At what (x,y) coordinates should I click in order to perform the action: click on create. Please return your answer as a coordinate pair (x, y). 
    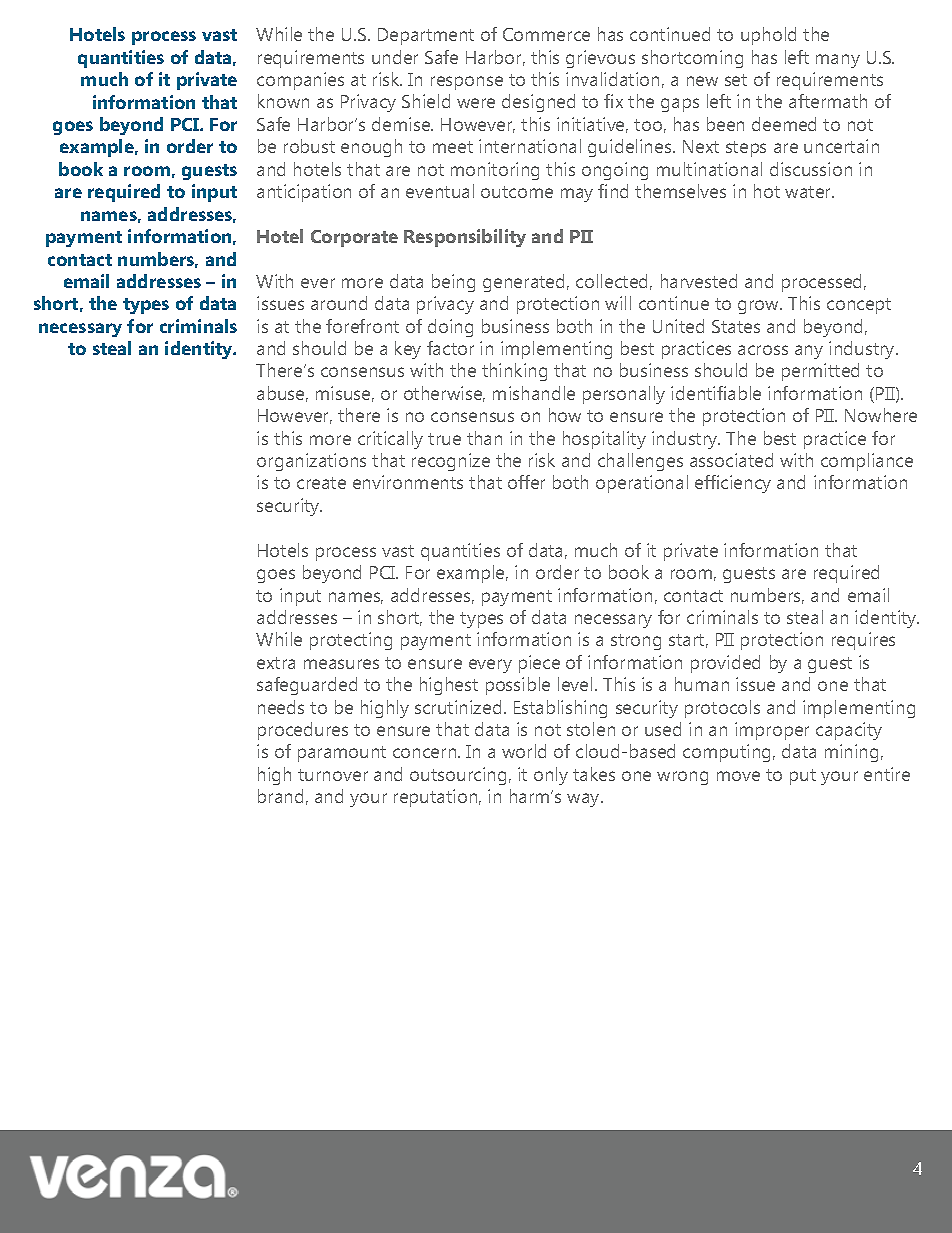
    Looking at the image, I should click on (321, 483).
